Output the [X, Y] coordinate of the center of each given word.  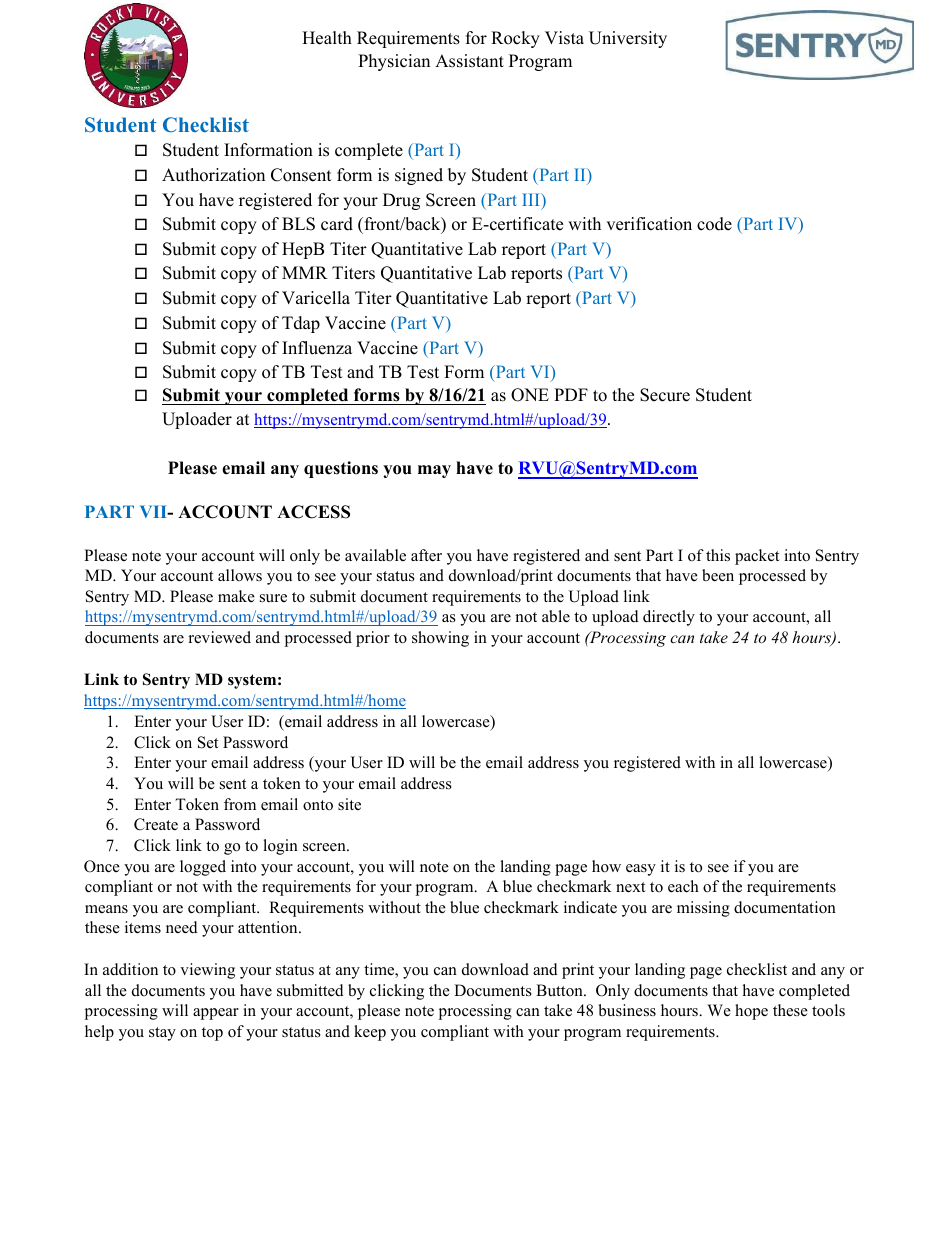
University [628, 39]
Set [208, 742]
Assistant [469, 61]
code [714, 224]
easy [641, 870]
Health [327, 38]
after [426, 555]
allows [240, 575]
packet [757, 557]
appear [216, 1014]
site [349, 804]
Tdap [301, 324]
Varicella [316, 298]
